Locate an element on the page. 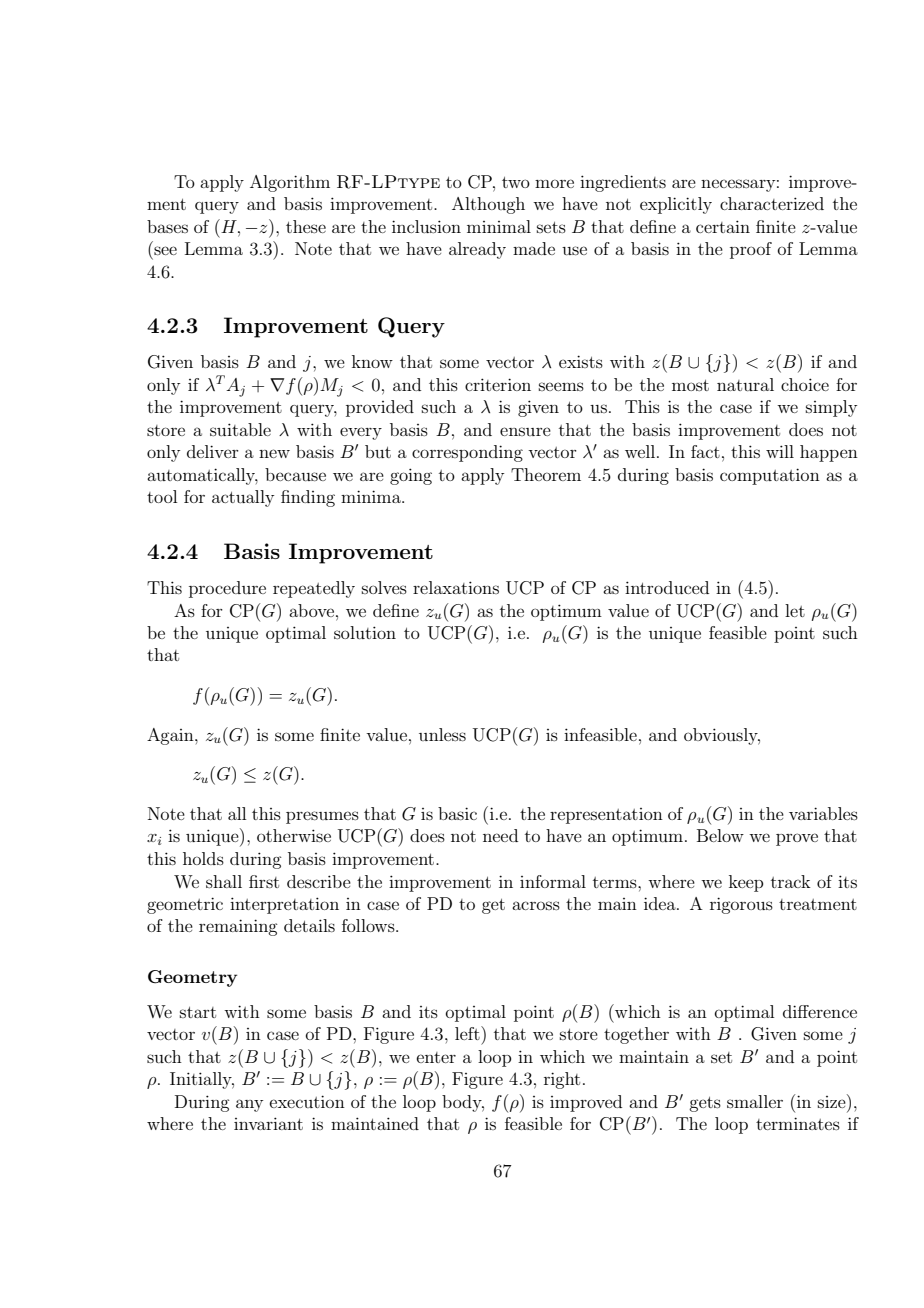 This image has width=924, height=1308. characterized is located at coordinates (772, 203).
